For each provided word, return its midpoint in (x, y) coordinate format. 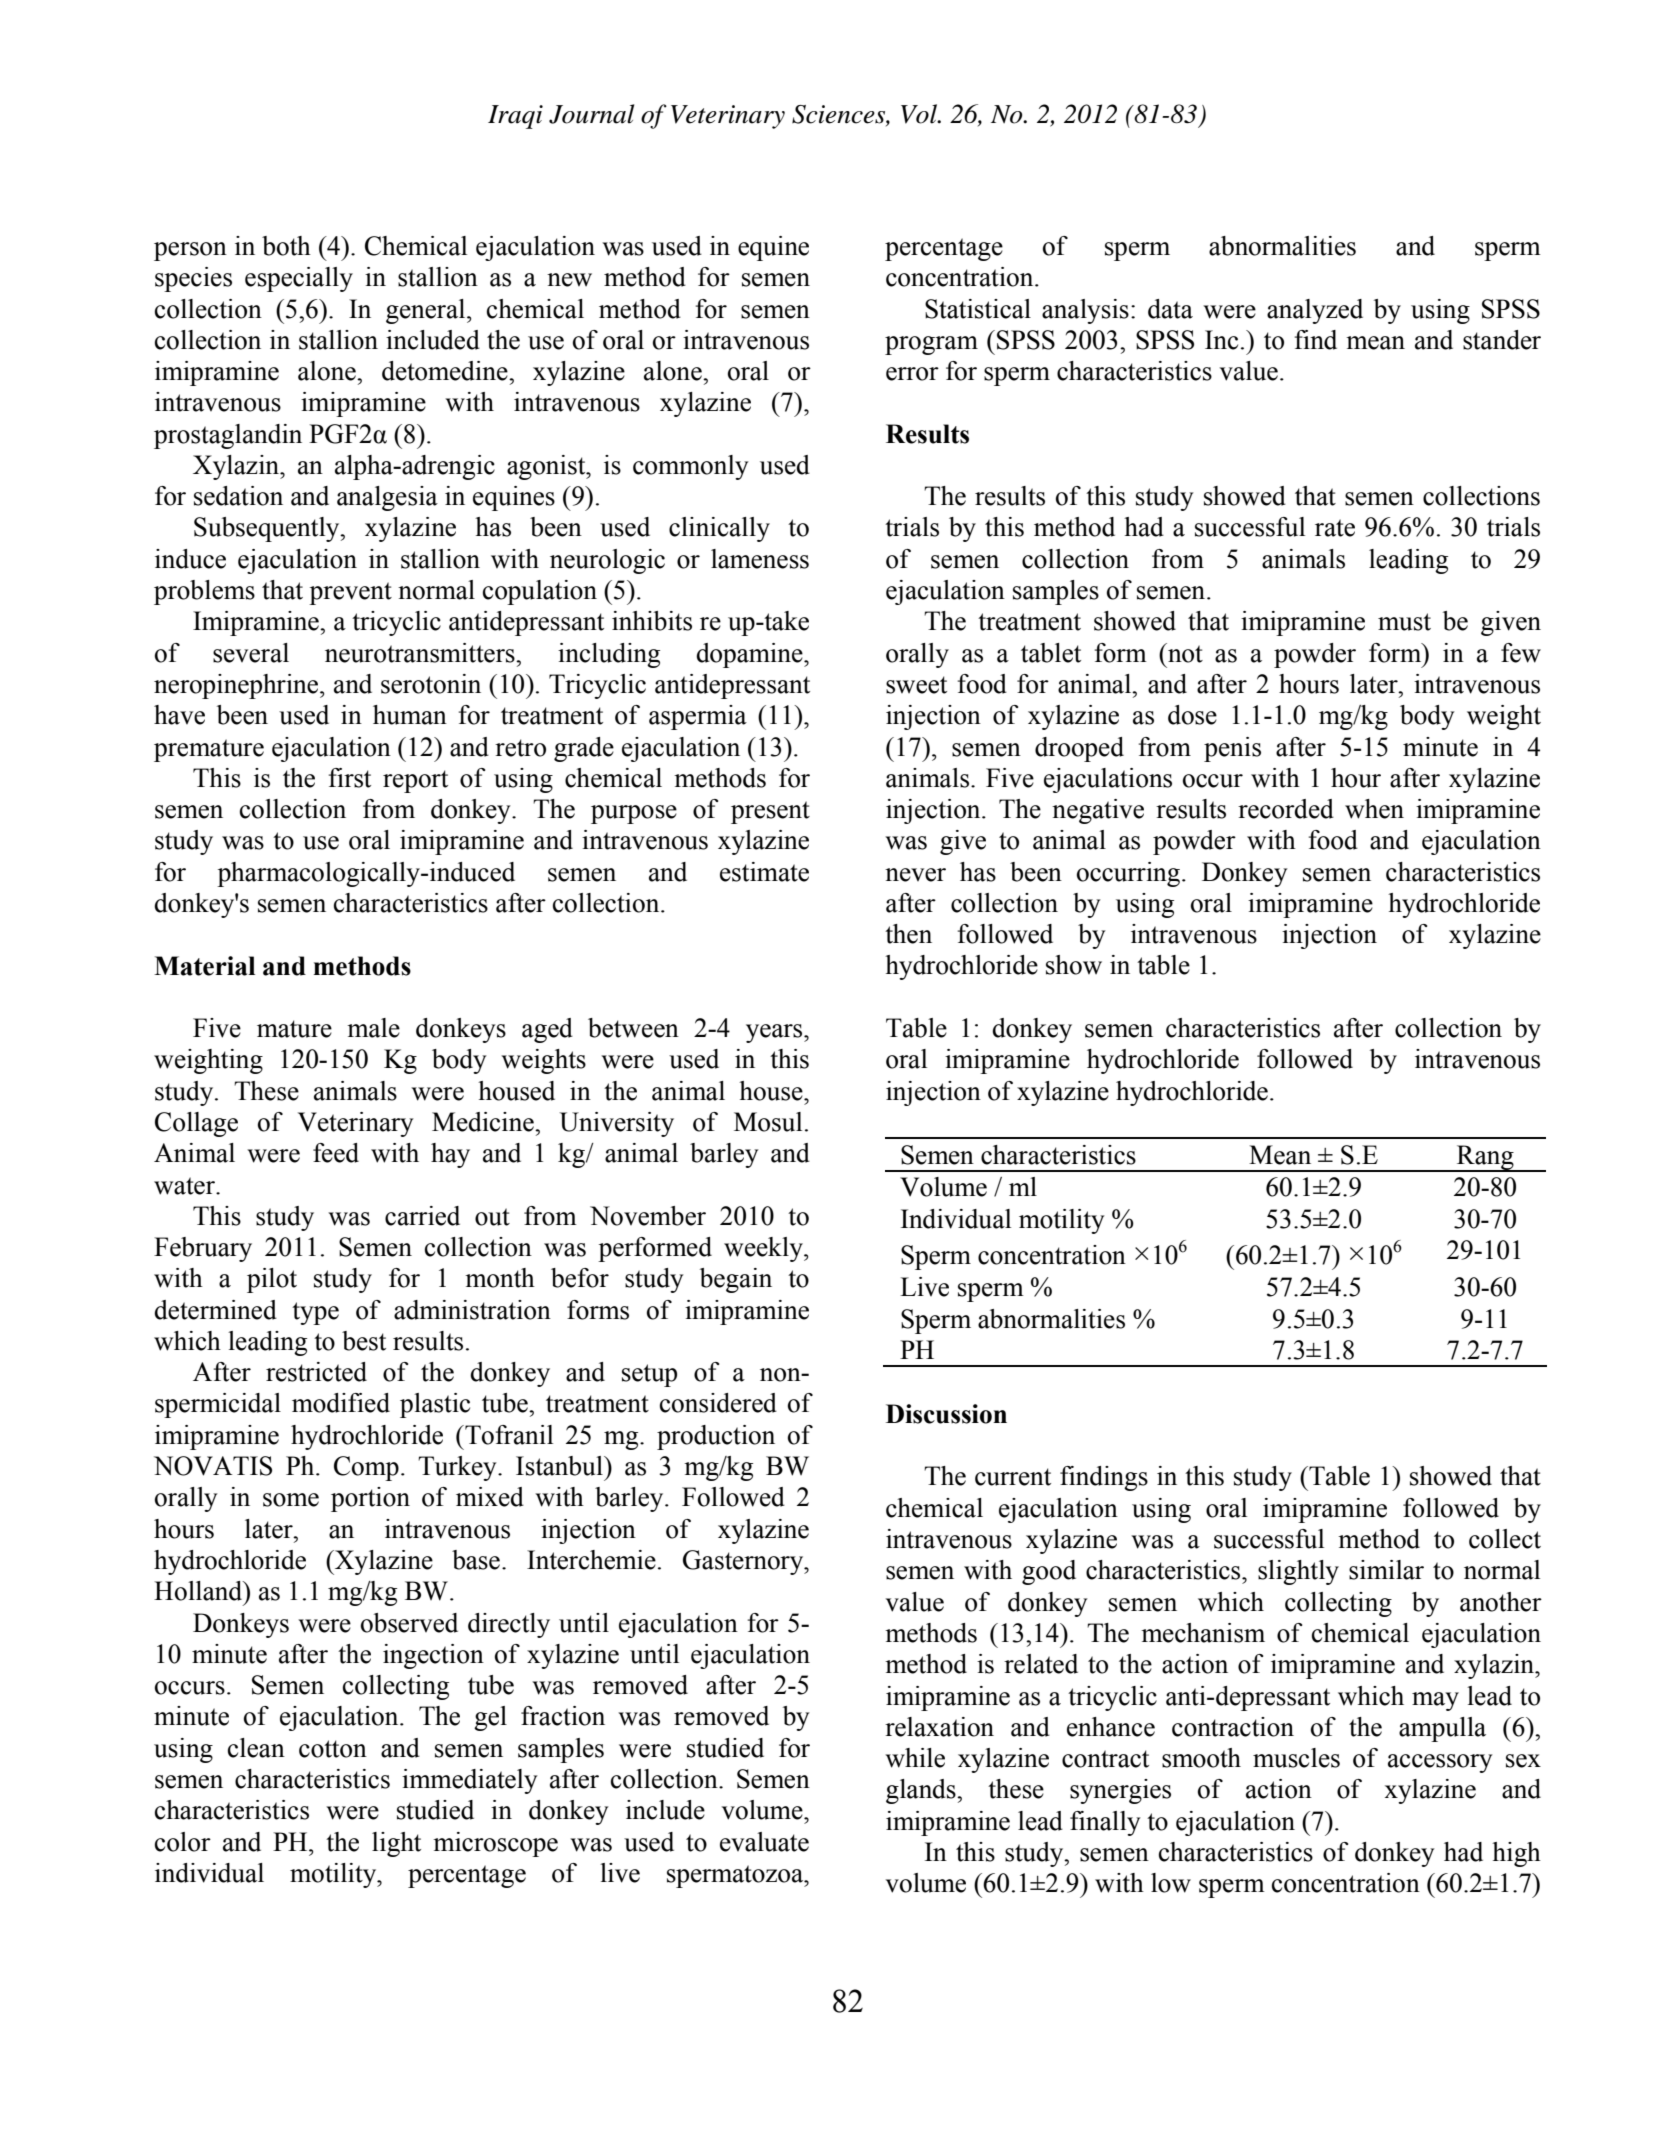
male (373, 1028)
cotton (333, 1749)
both (286, 246)
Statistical (978, 309)
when (1374, 809)
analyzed (1315, 311)
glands (922, 1791)
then (908, 934)
